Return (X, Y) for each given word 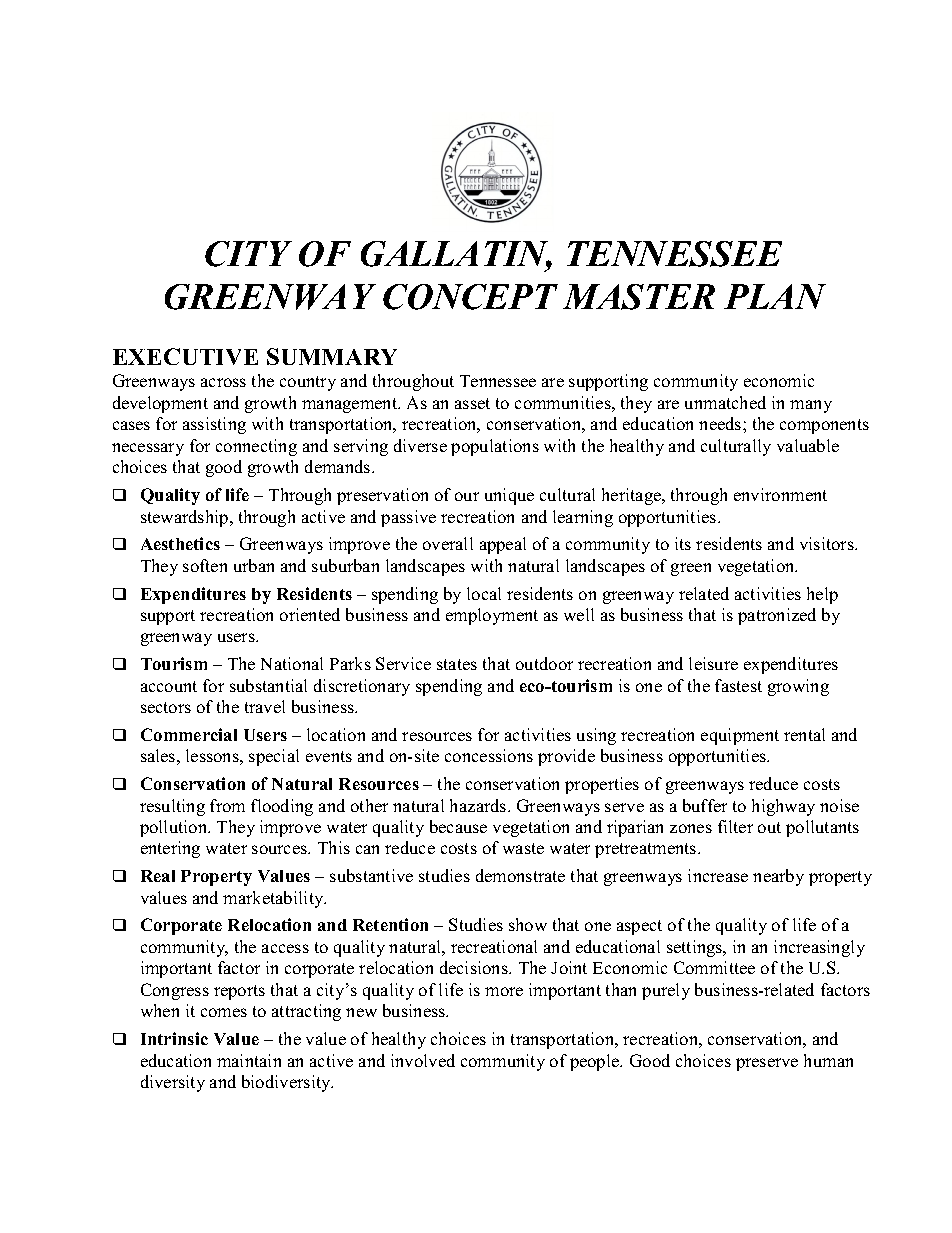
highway (783, 807)
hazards (479, 805)
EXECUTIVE (185, 356)
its (683, 543)
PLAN (775, 296)
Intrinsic (174, 1038)
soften (205, 565)
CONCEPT (470, 297)
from (227, 805)
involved (423, 1060)
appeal (503, 545)
